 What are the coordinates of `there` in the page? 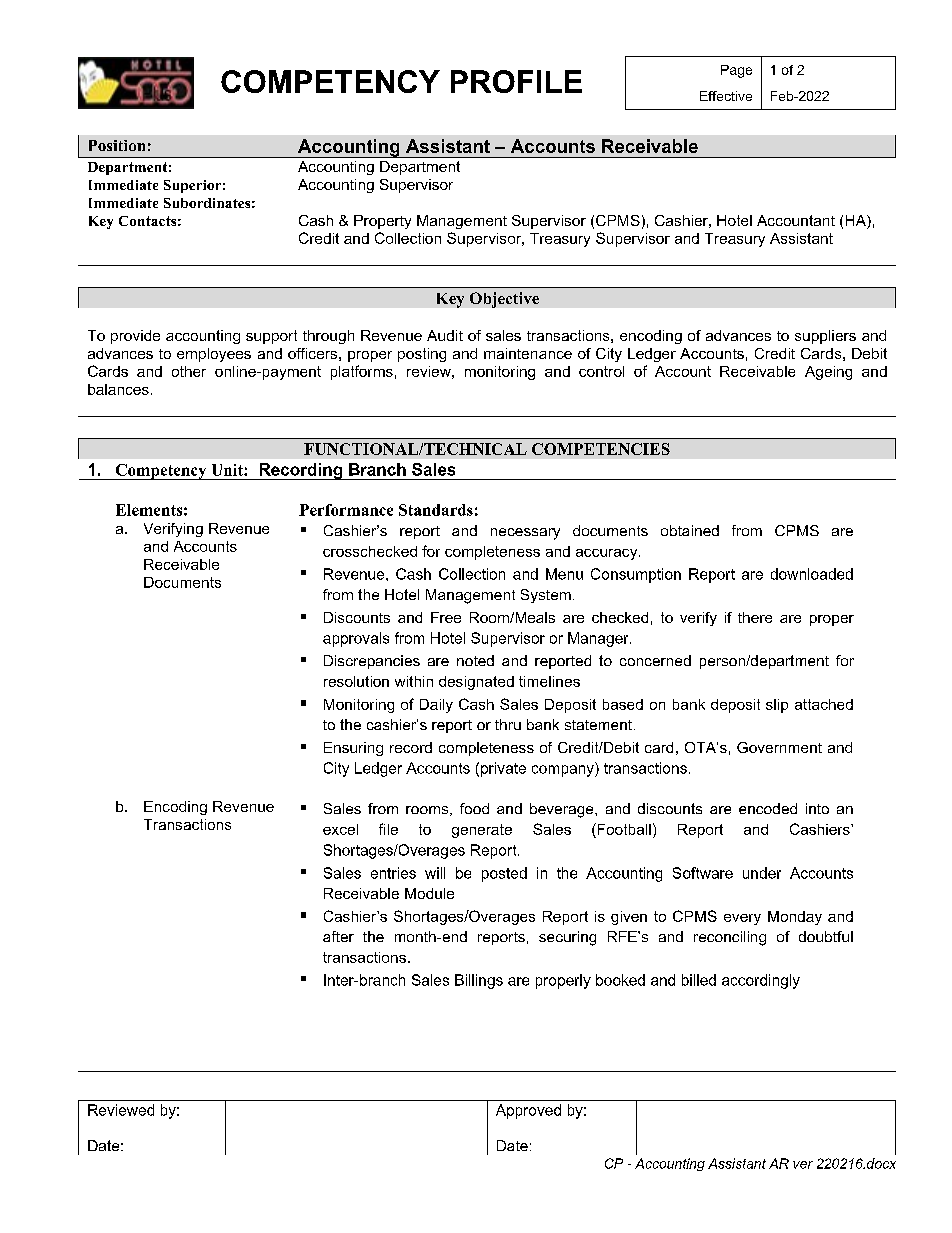 It's located at (755, 617).
